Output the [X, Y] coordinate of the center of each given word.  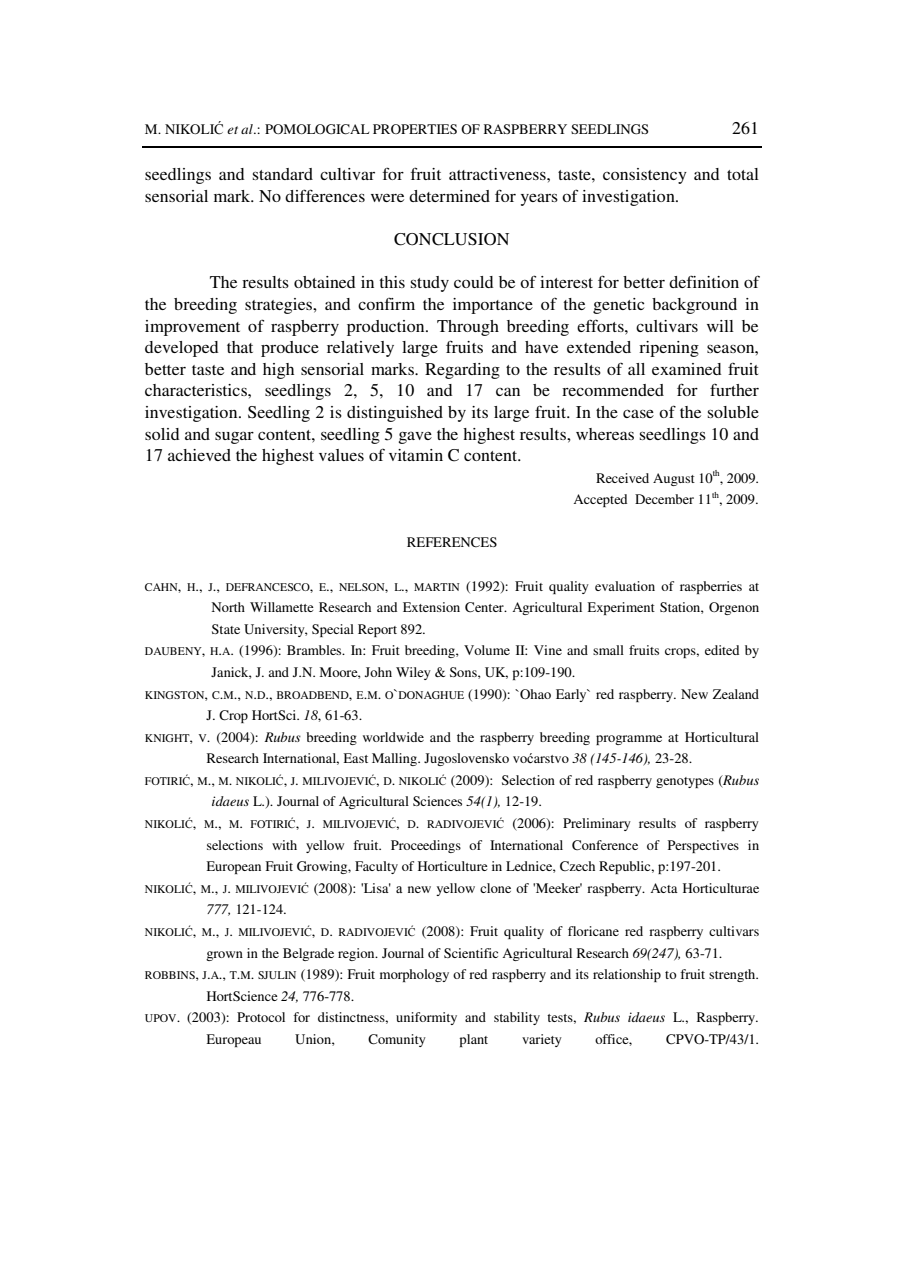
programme [629, 740]
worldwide [393, 737]
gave [415, 437]
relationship [627, 975]
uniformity [426, 1018]
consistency [645, 176]
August [674, 479]
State [226, 629]
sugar [234, 437]
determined [449, 196]
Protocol [261, 1017]
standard [283, 174]
